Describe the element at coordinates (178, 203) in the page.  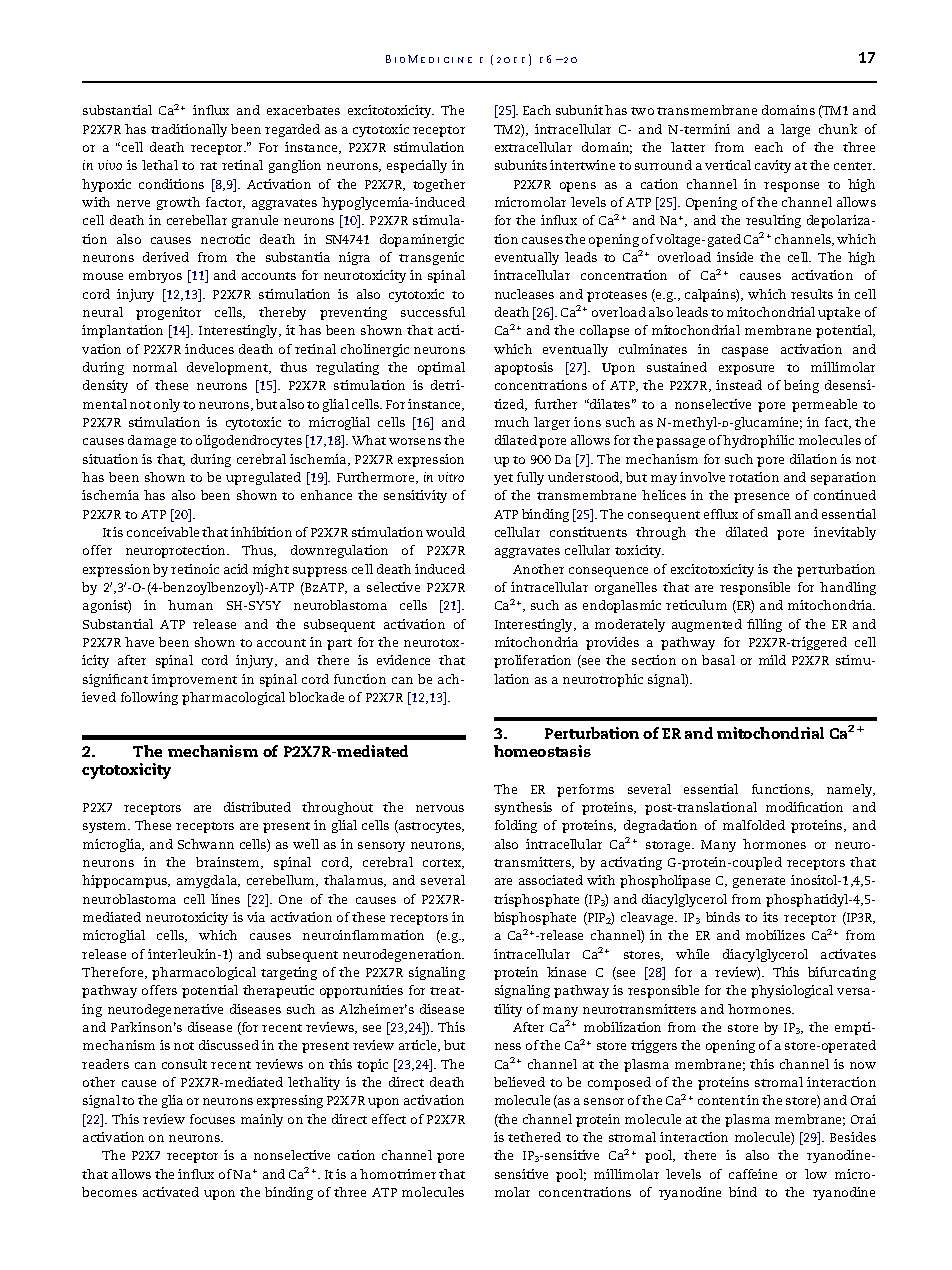
I see `growth` at that location.
